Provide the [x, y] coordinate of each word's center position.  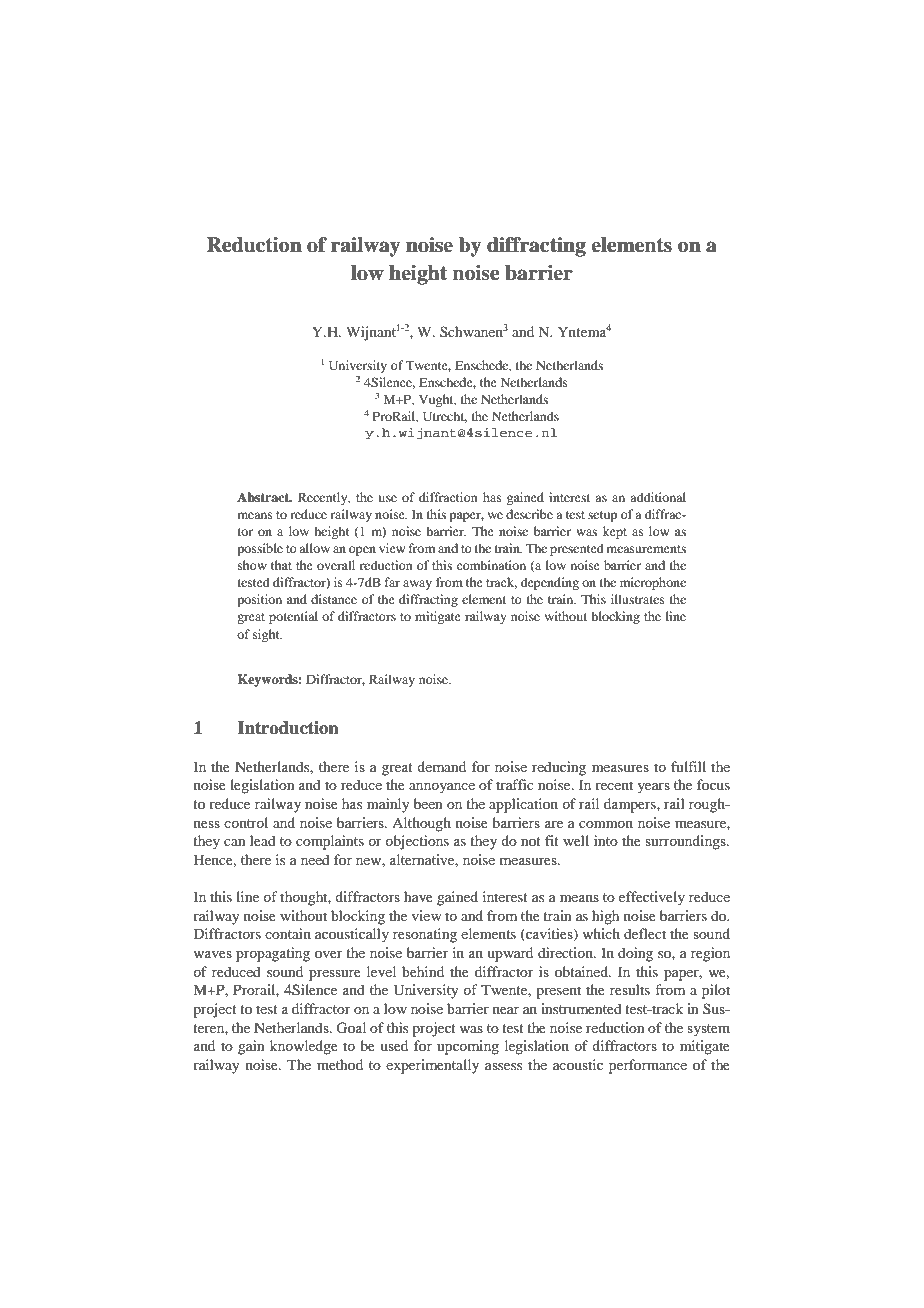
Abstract [264, 497]
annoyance [442, 788]
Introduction [288, 728]
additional [658, 497]
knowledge [304, 1047]
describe [529, 514]
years [653, 788]
